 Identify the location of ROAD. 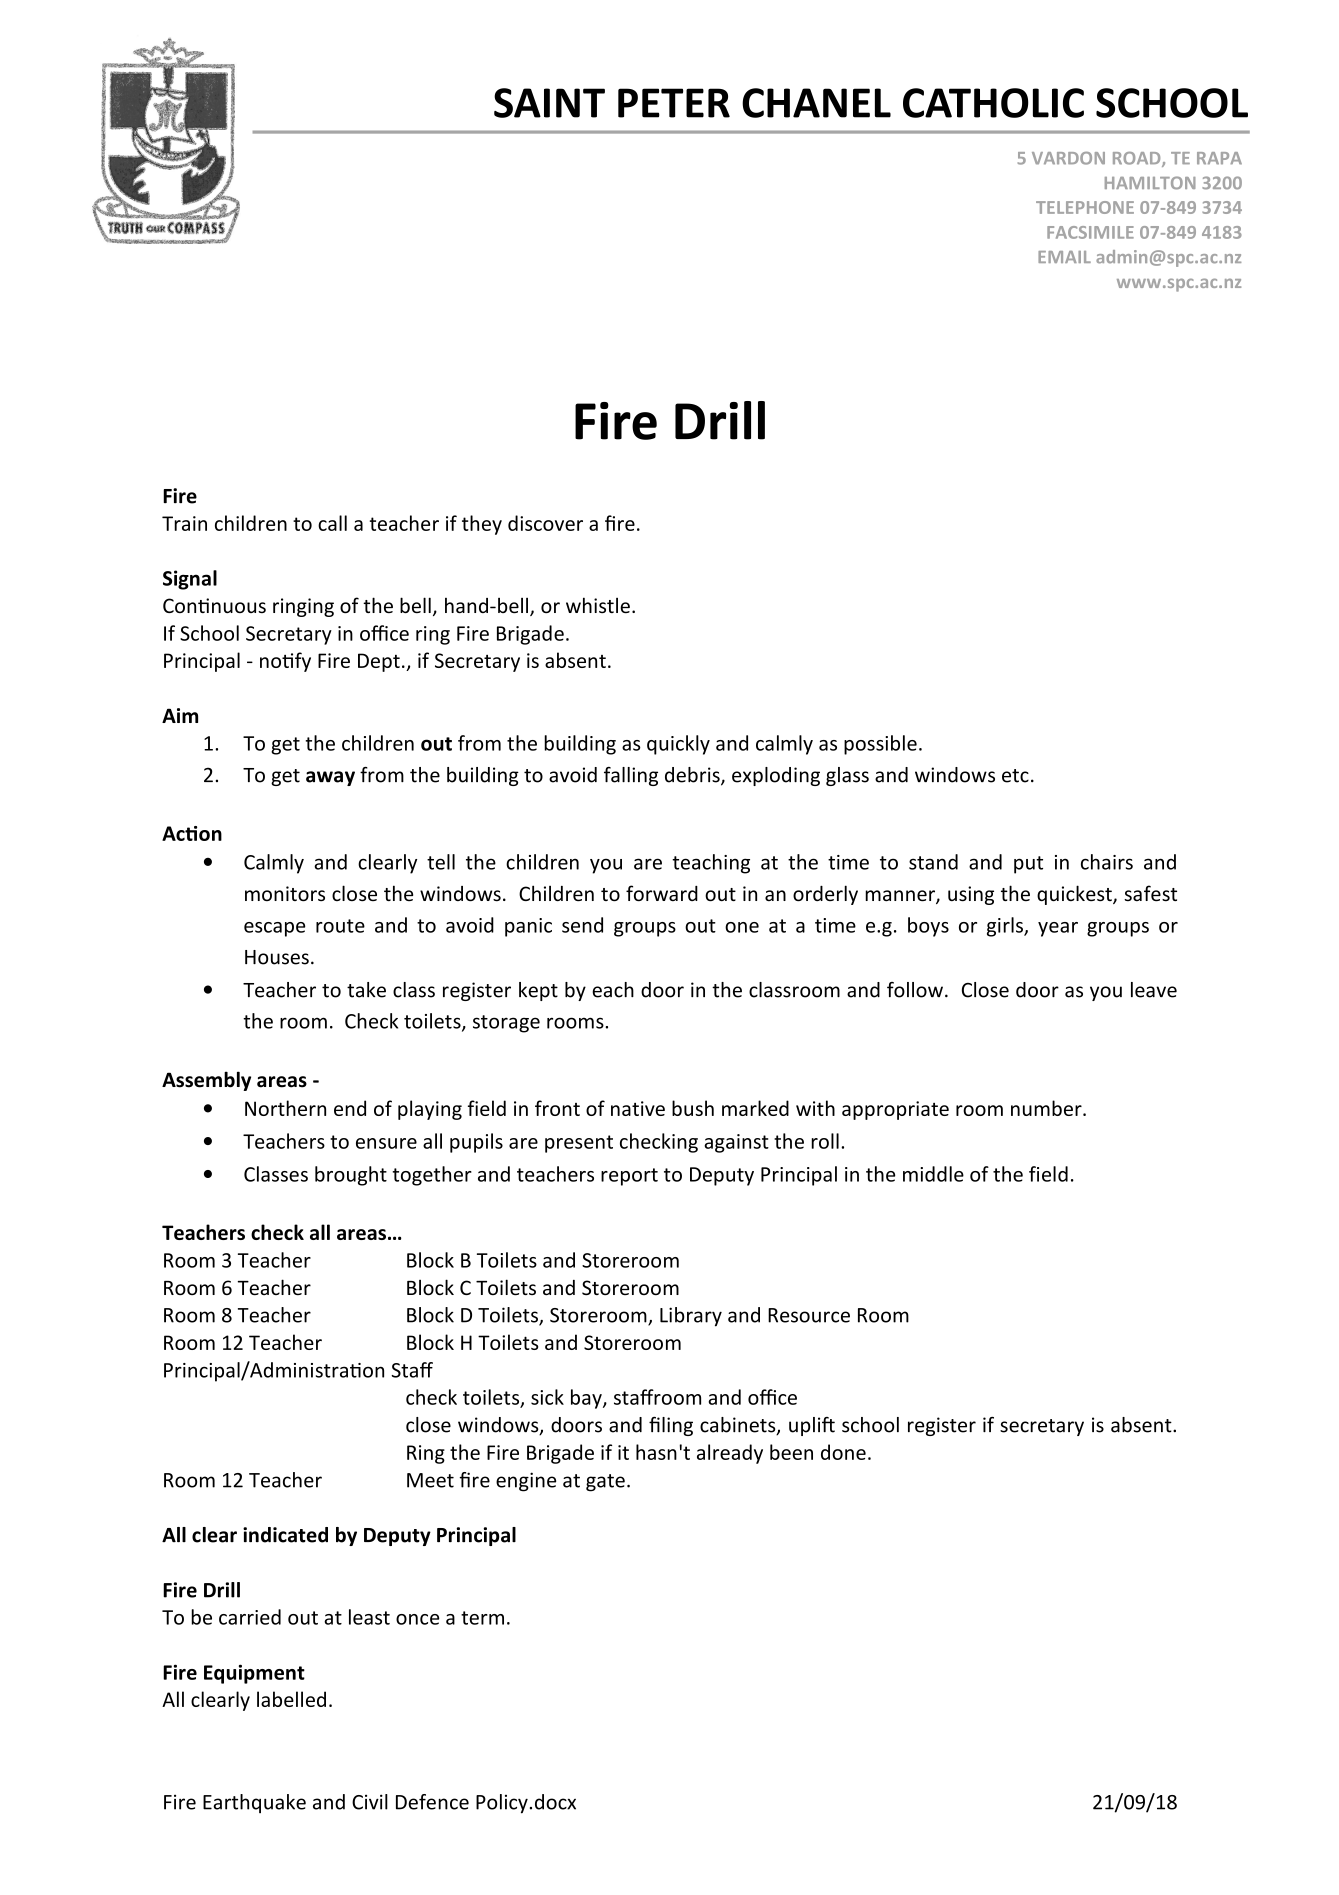
(1138, 159).
